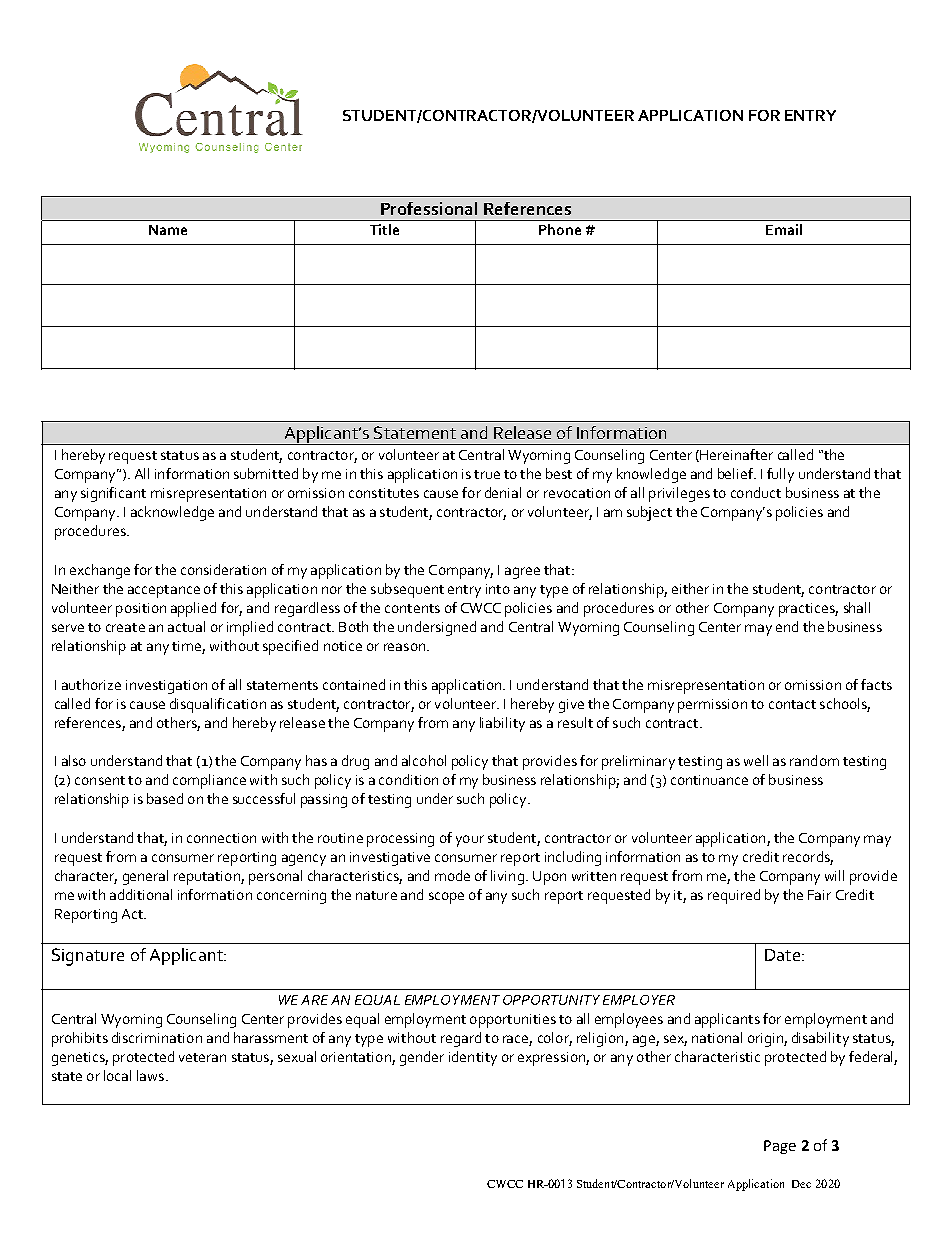  I want to click on liability, so click(502, 724).
